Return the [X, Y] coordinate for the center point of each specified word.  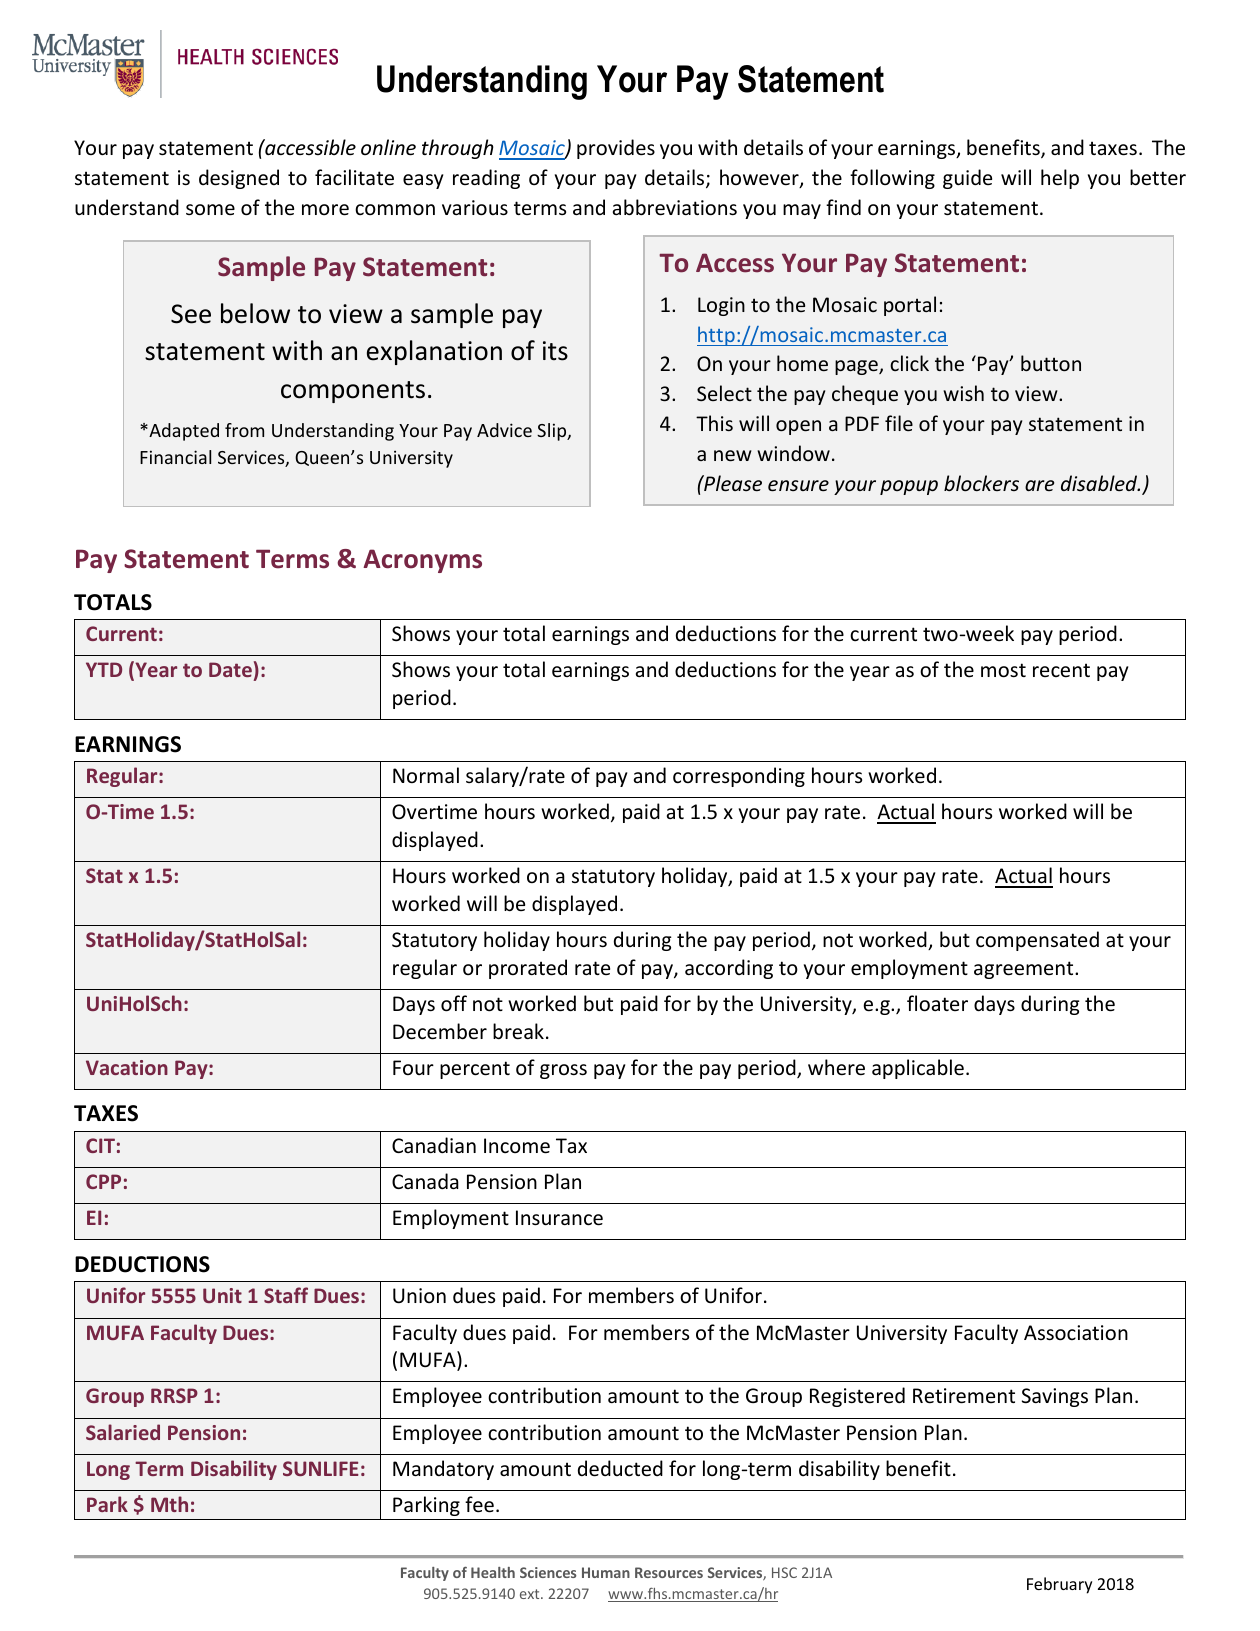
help [1060, 179]
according [729, 969]
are [1039, 485]
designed [239, 179]
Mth [169, 1504]
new [733, 456]
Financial [175, 457]
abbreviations [675, 207]
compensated [1037, 941]
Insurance [559, 1218]
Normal [426, 775]
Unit [222, 1295]
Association [1076, 1333]
